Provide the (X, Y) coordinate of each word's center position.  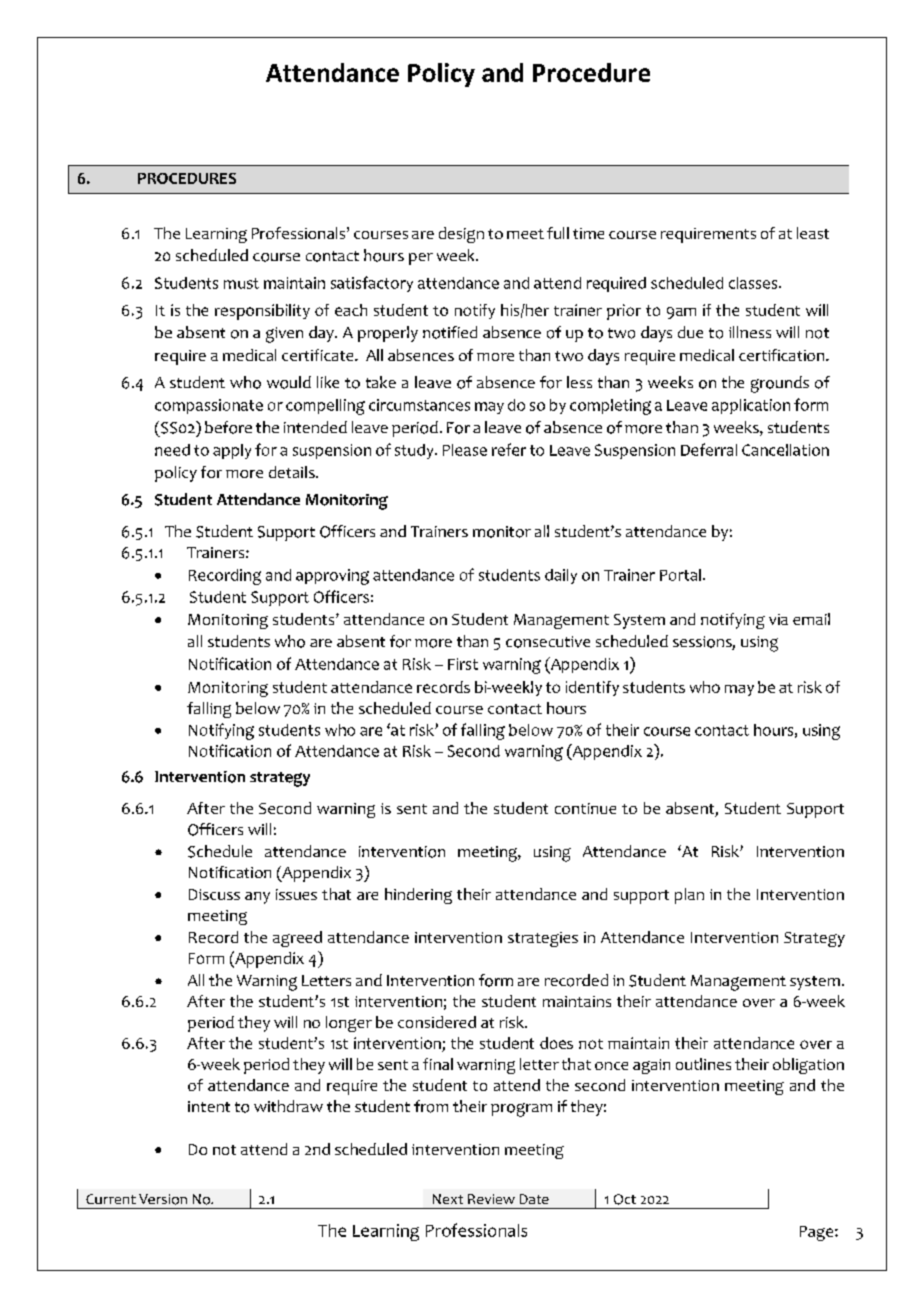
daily (561, 576)
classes (754, 283)
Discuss (214, 894)
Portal (680, 575)
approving (332, 577)
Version (163, 1199)
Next (448, 1199)
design (461, 235)
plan (689, 896)
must (241, 283)
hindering (418, 896)
